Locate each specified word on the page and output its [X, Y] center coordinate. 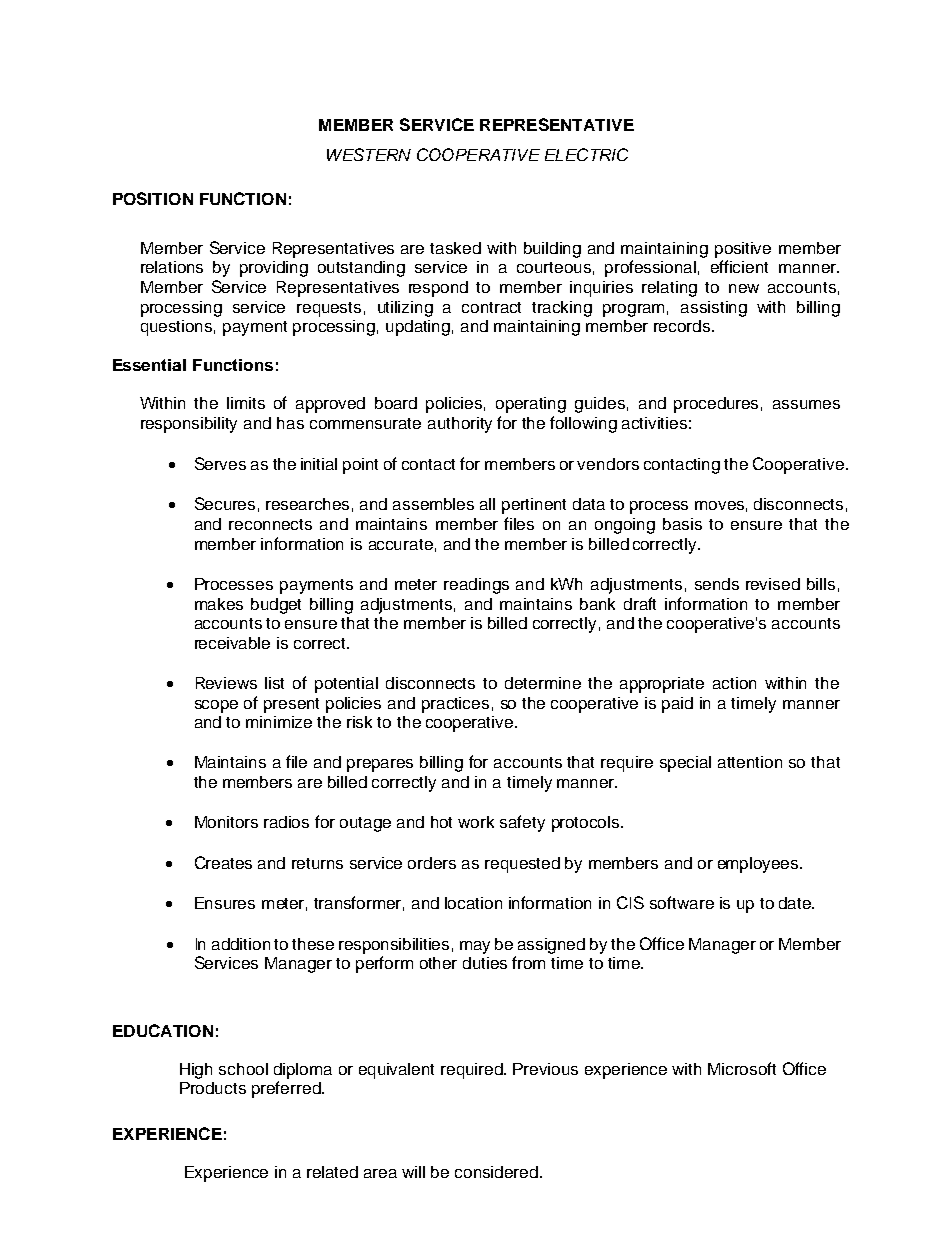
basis [682, 524]
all [487, 504]
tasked [455, 248]
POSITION [153, 198]
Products [213, 1088]
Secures [225, 503]
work [476, 822]
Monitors [226, 822]
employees [759, 865]
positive [743, 250]
